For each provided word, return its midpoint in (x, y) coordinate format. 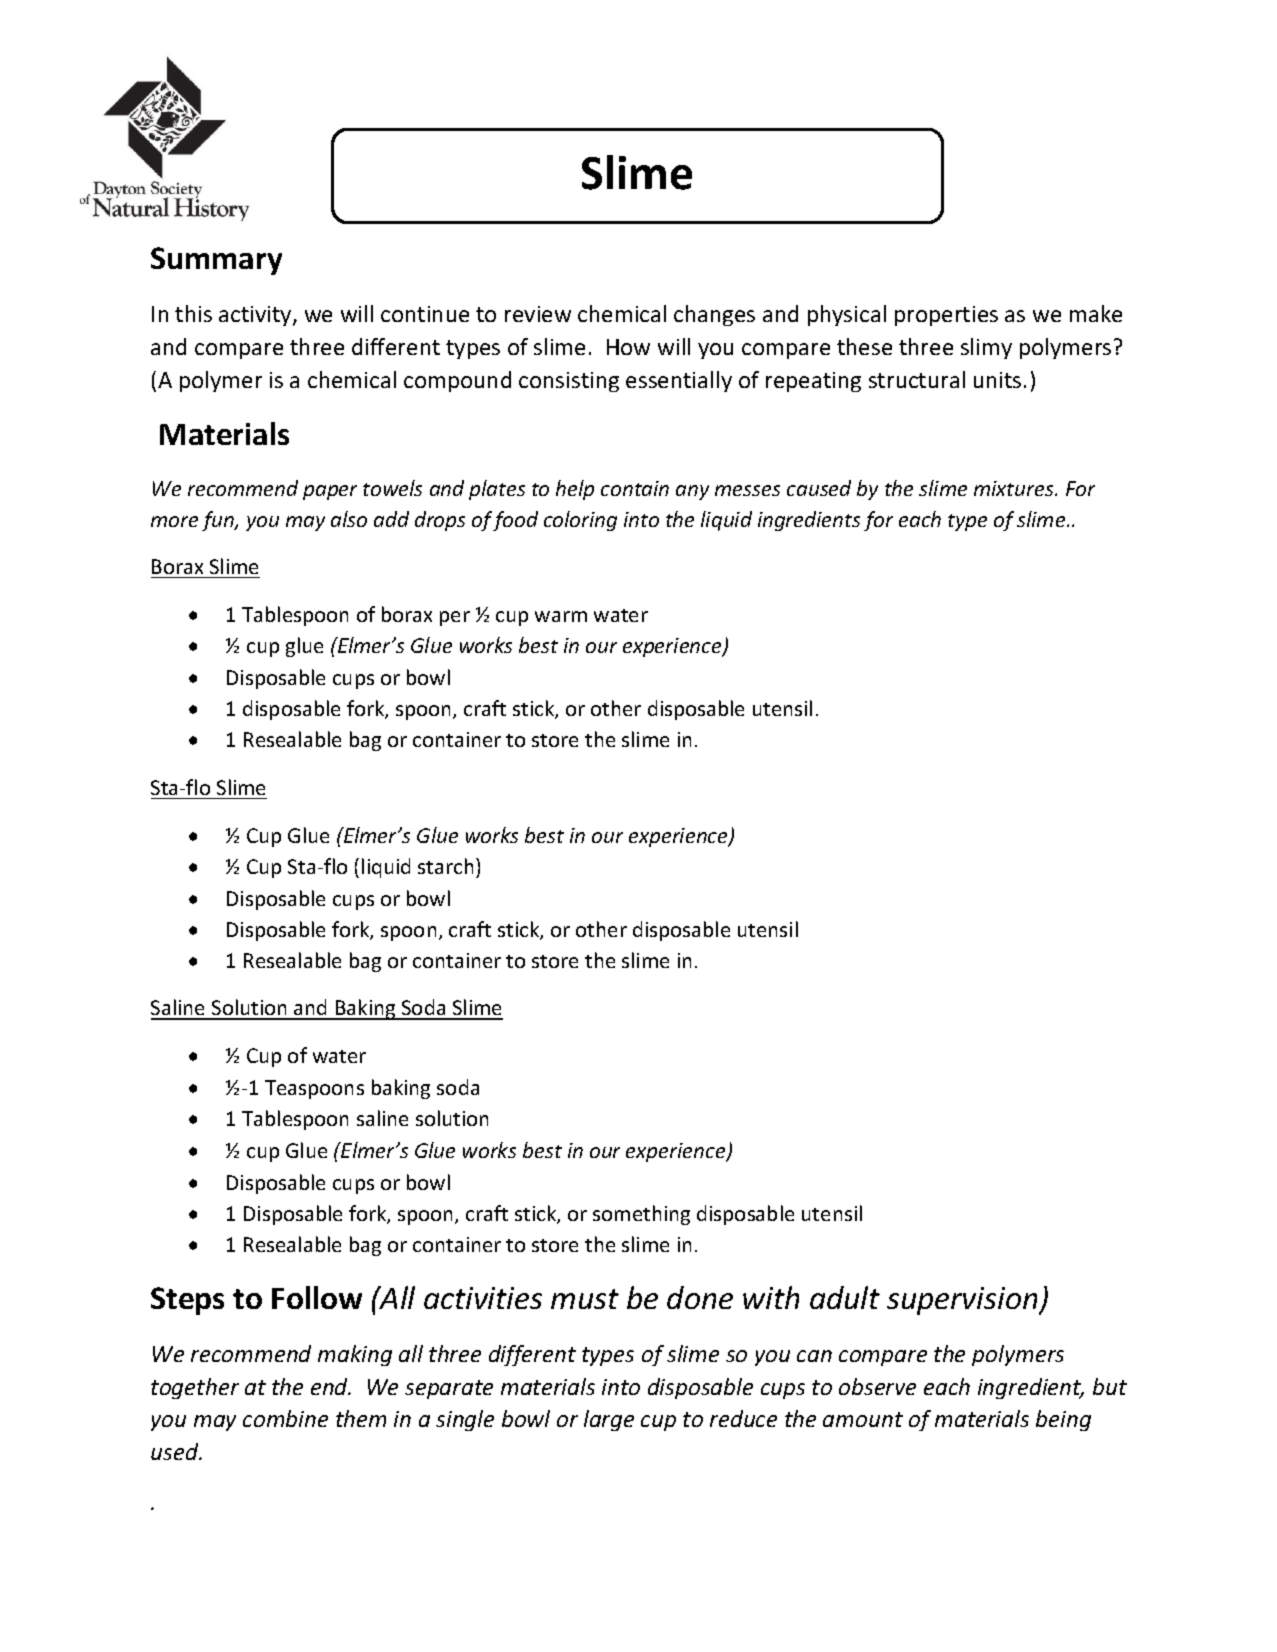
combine (285, 1418)
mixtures (1015, 488)
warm (561, 616)
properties (946, 316)
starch (445, 866)
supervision (963, 1301)
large (609, 1420)
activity (256, 316)
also (349, 519)
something (641, 1215)
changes (714, 315)
